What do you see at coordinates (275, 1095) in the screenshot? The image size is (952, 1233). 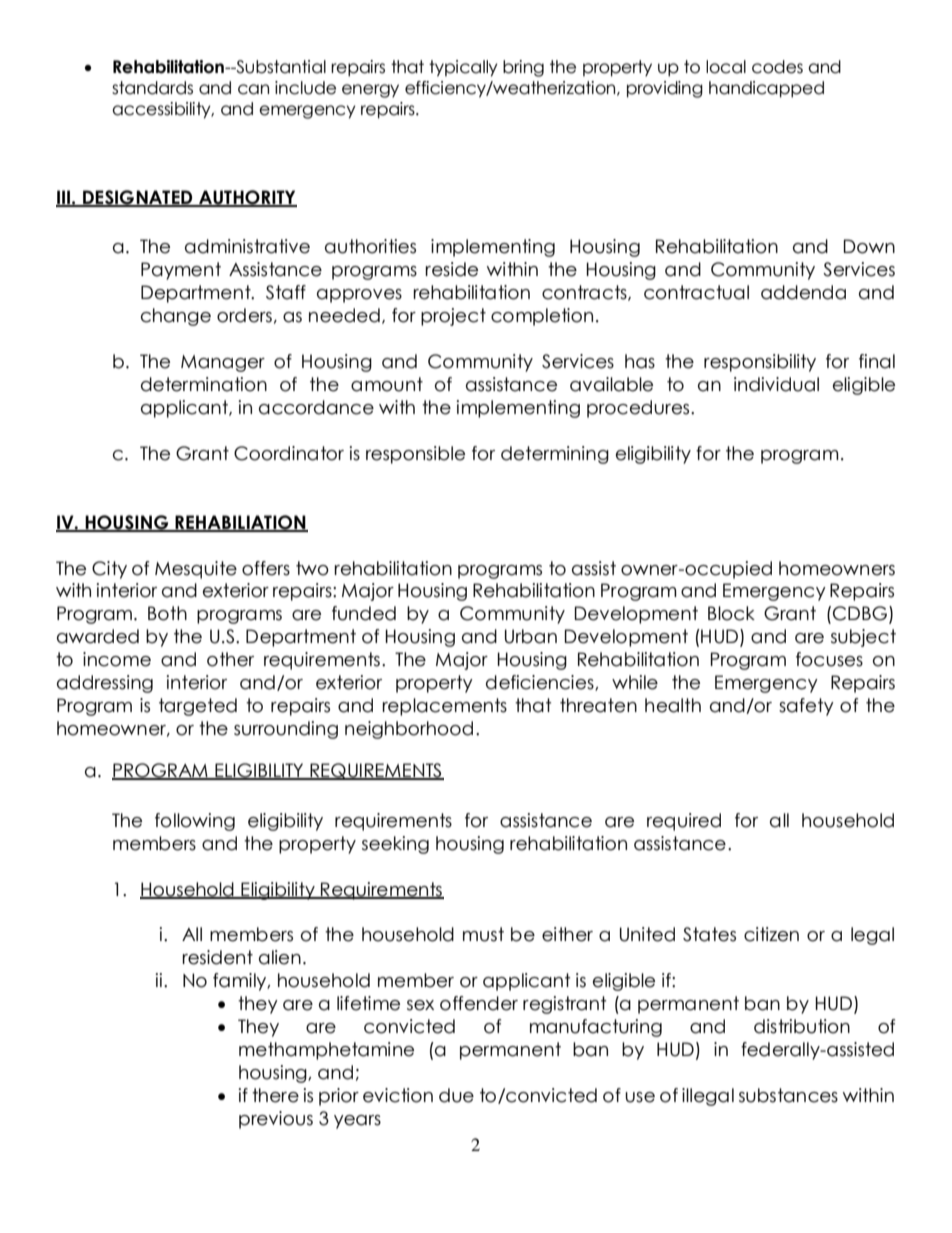 I see `there` at bounding box center [275, 1095].
